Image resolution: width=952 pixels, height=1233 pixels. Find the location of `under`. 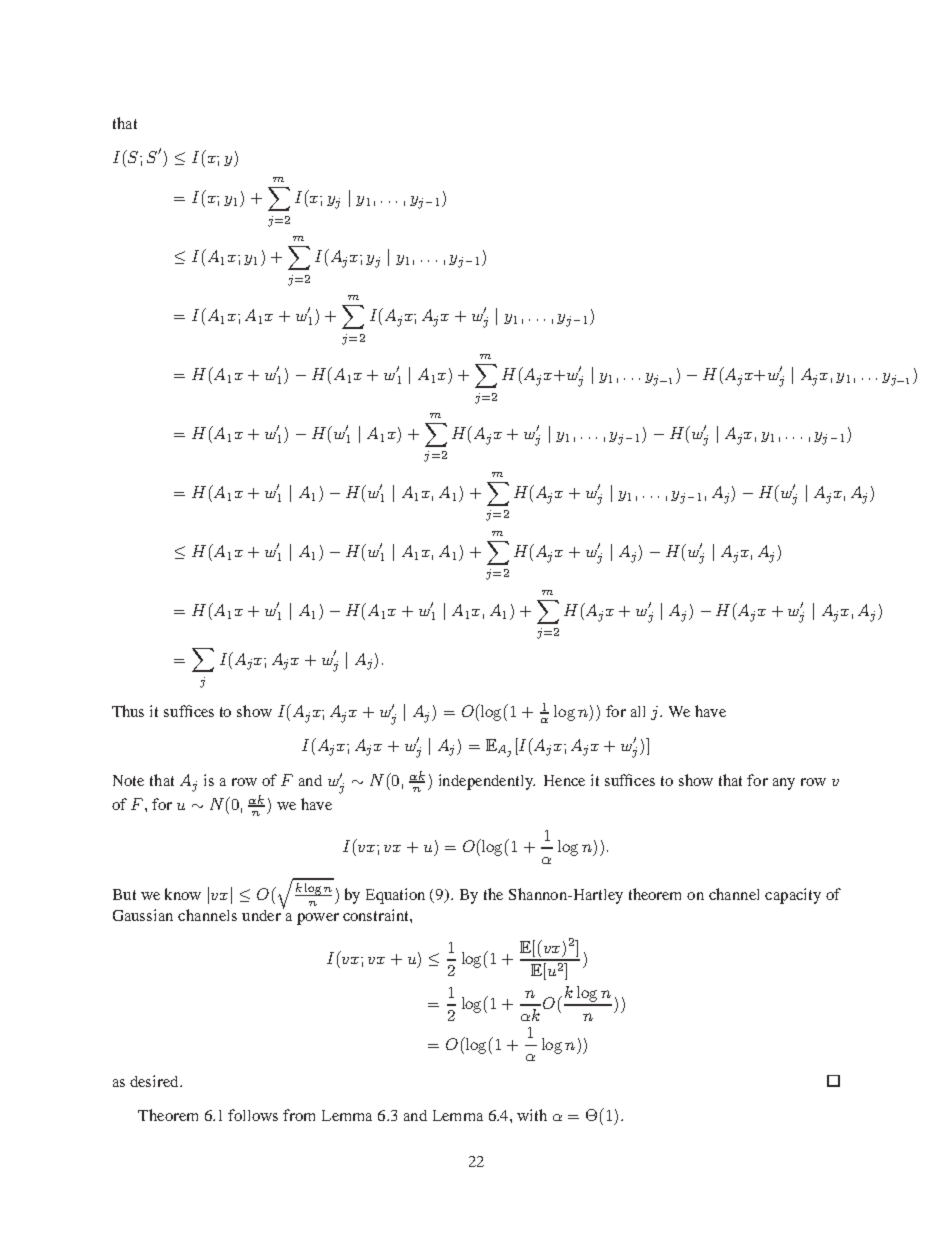

under is located at coordinates (261, 915).
